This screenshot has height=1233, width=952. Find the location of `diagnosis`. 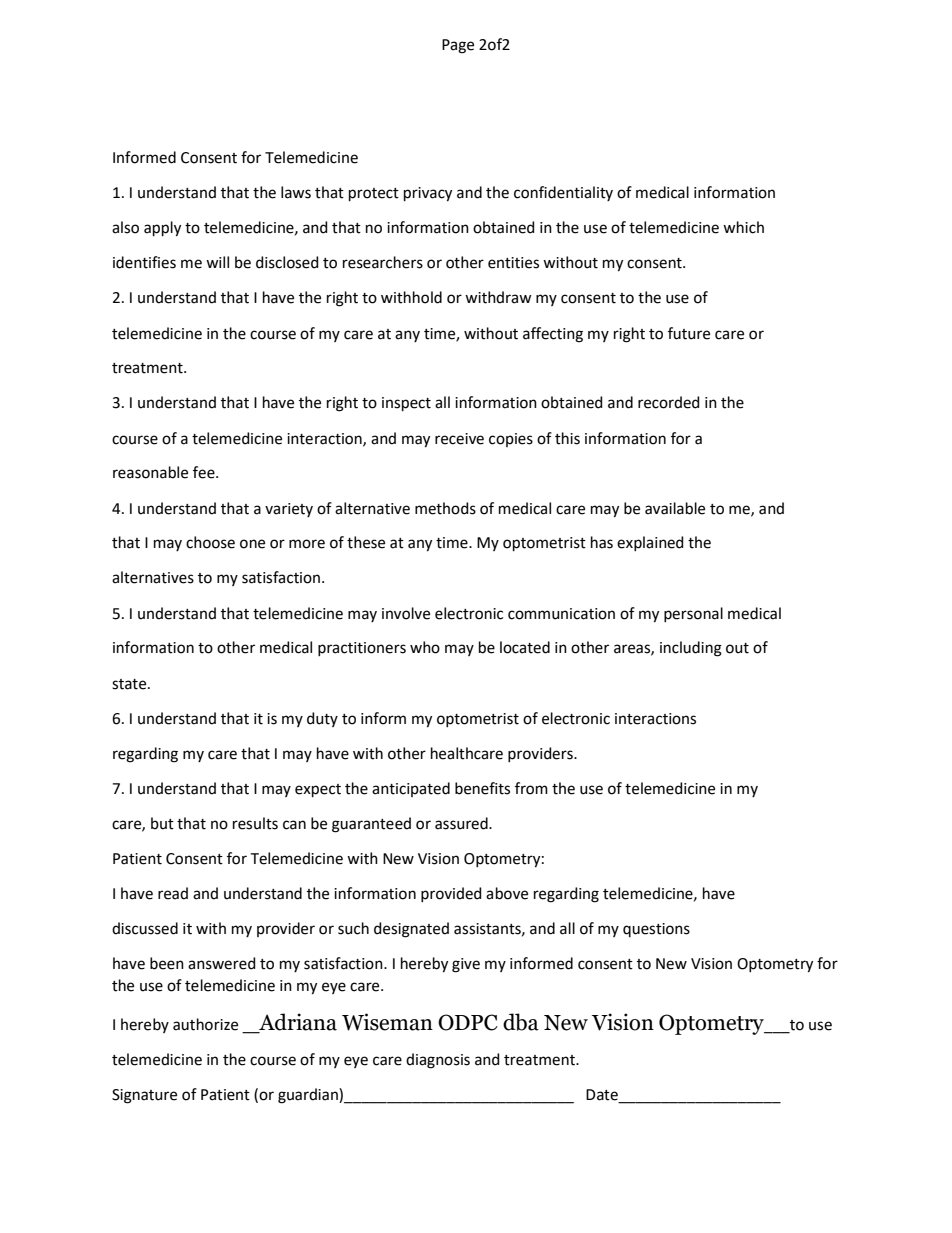

diagnosis is located at coordinates (438, 1061).
